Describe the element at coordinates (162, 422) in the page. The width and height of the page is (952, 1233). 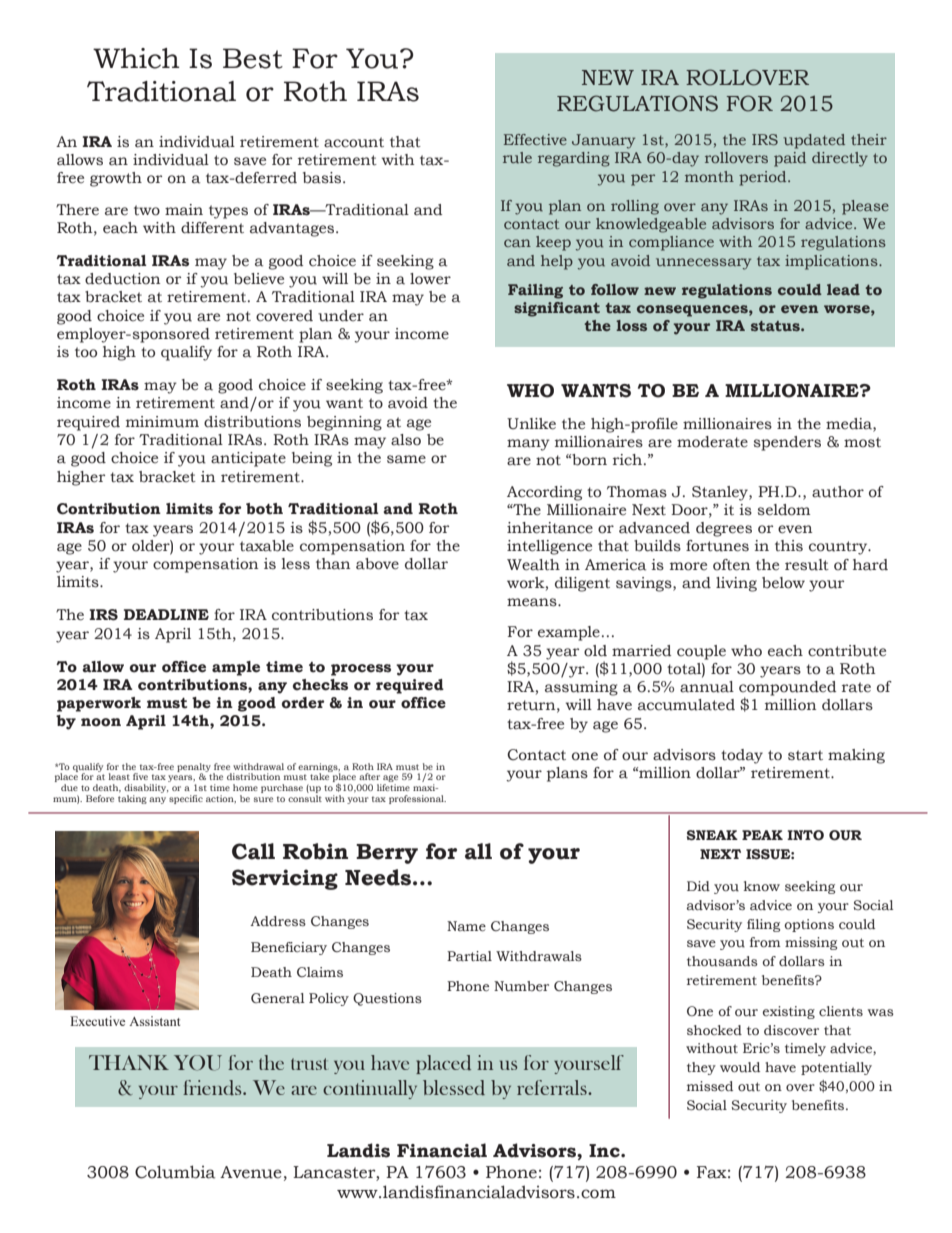
I see `minimum` at that location.
